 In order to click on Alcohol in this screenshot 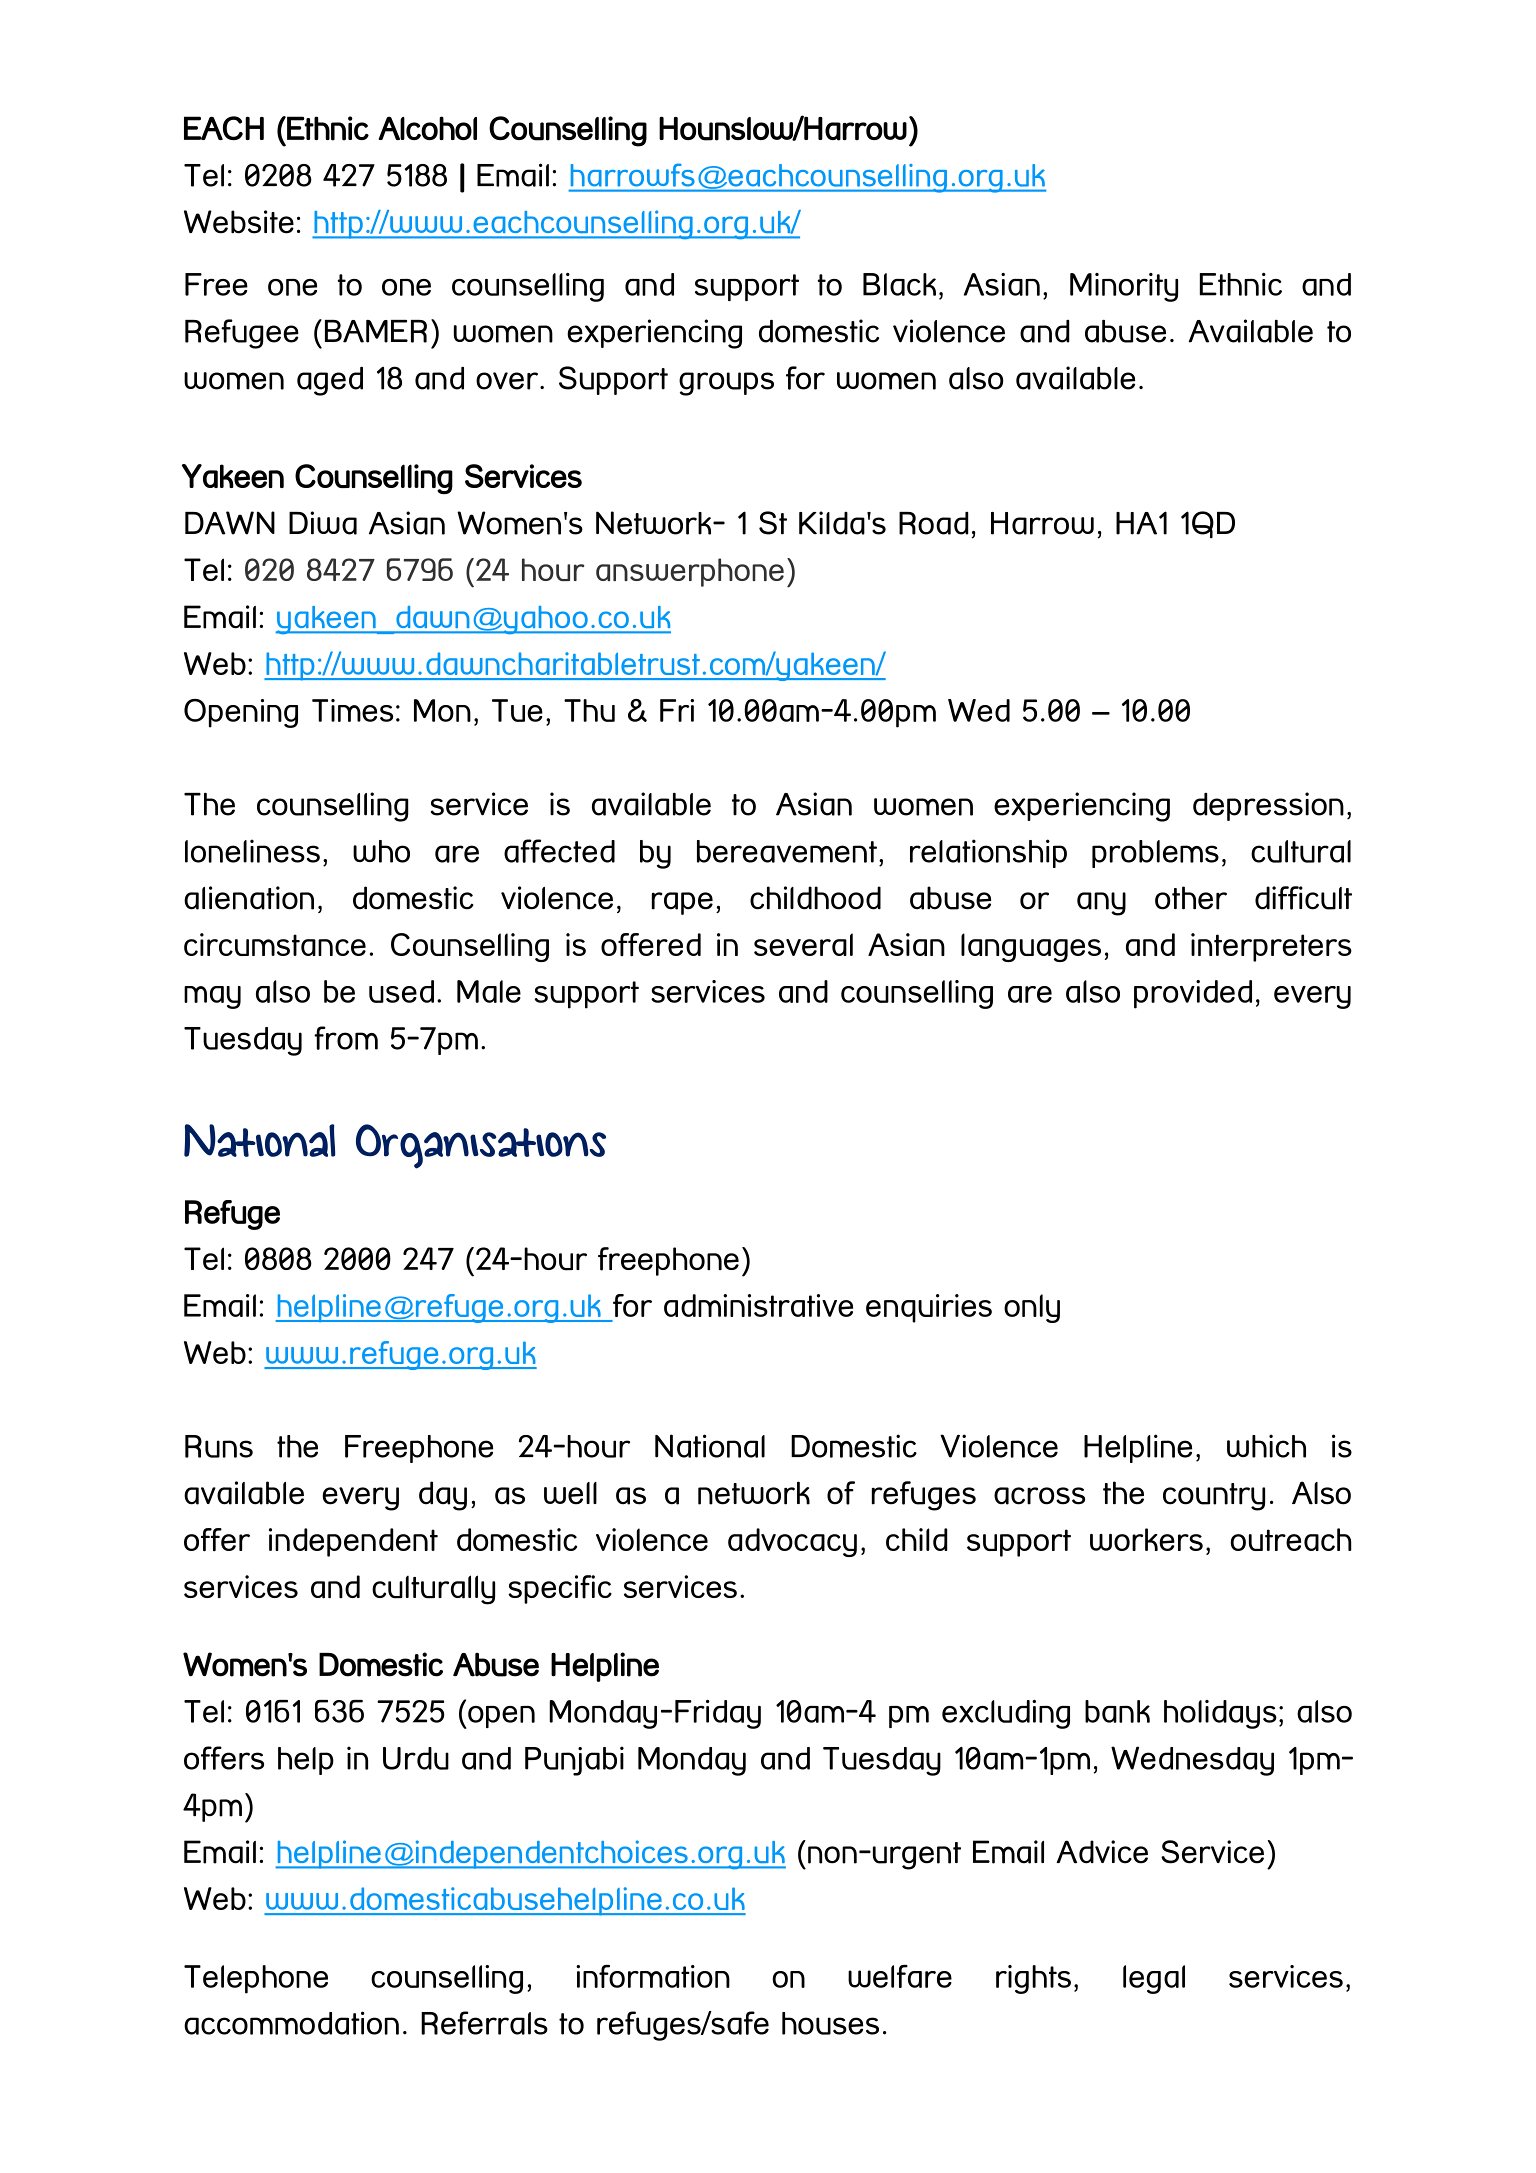, I will do `click(428, 128)`.
